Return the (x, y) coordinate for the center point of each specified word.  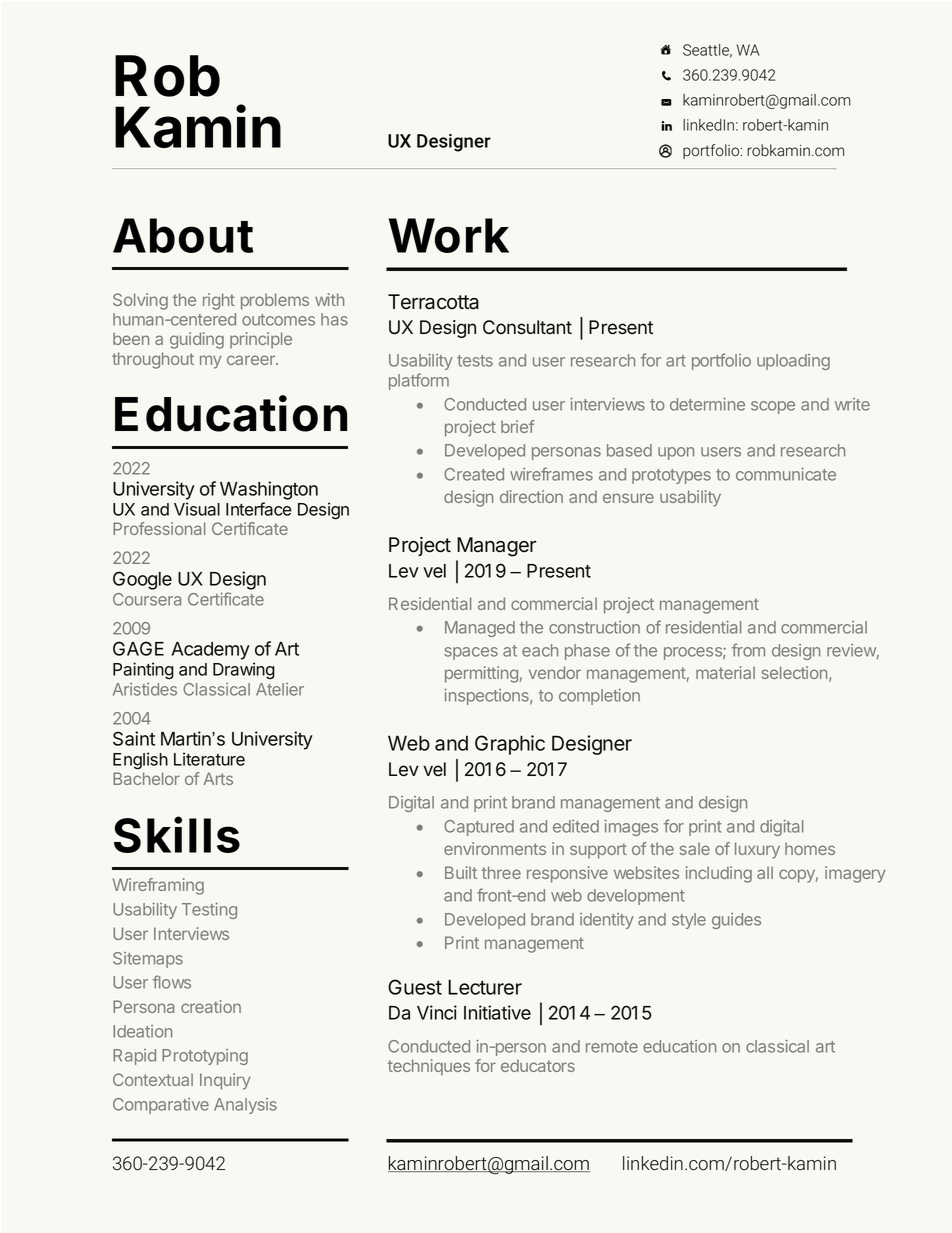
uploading (793, 362)
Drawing (244, 671)
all (765, 872)
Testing (209, 911)
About (183, 235)
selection (794, 672)
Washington (269, 490)
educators (538, 1065)
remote (612, 1047)
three (501, 872)
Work (449, 235)
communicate (786, 474)
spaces (471, 653)
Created (474, 474)
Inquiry (225, 1081)
